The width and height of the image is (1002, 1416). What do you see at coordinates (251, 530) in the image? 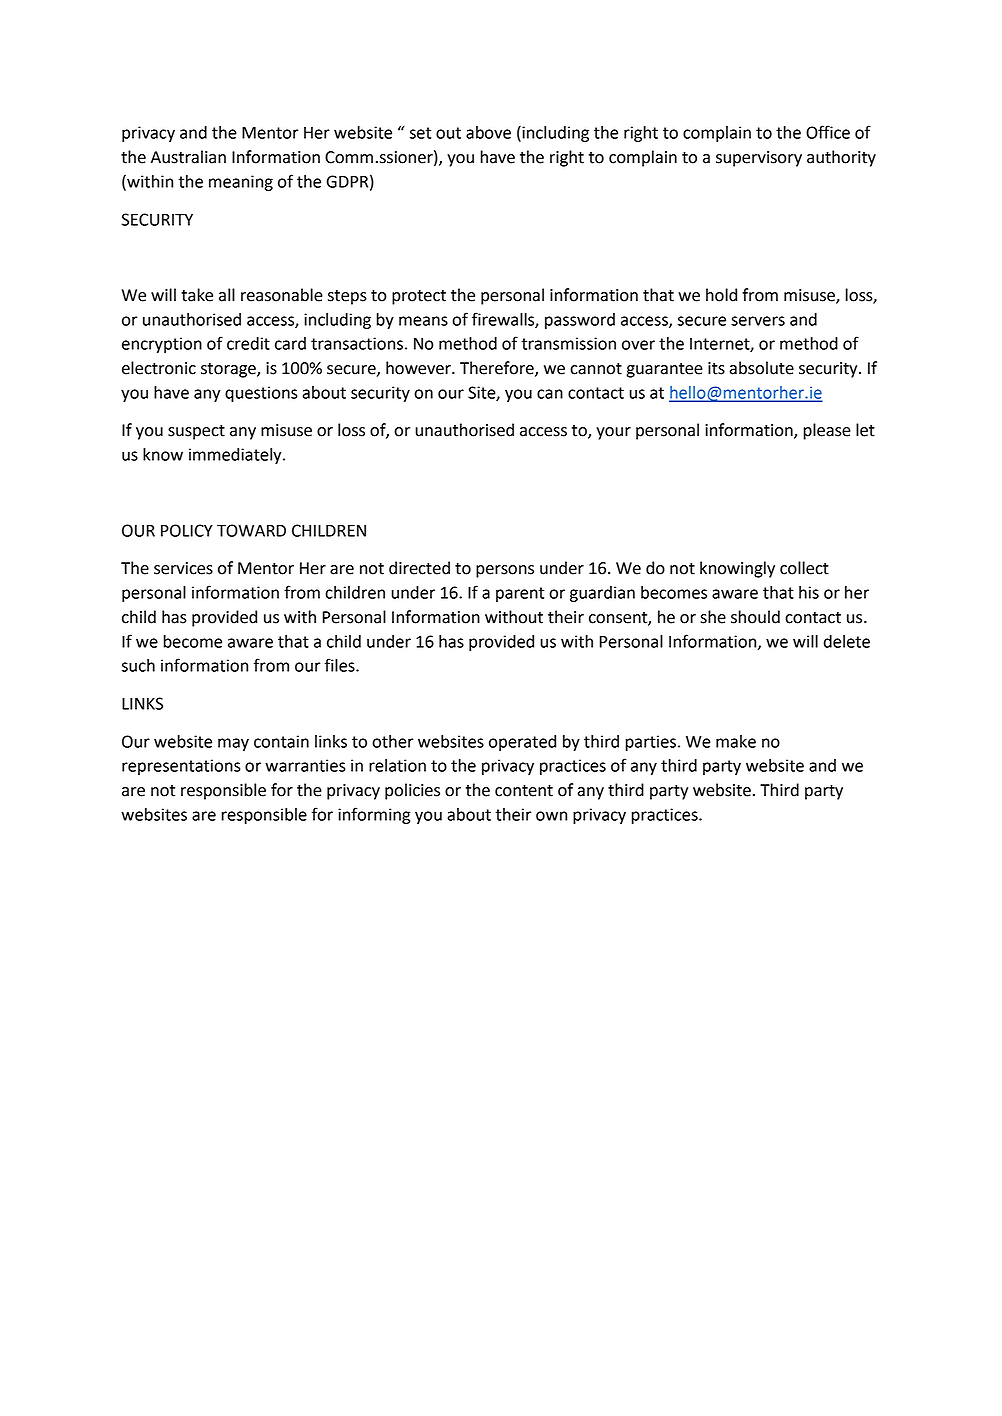
I see `TOWARD` at bounding box center [251, 530].
